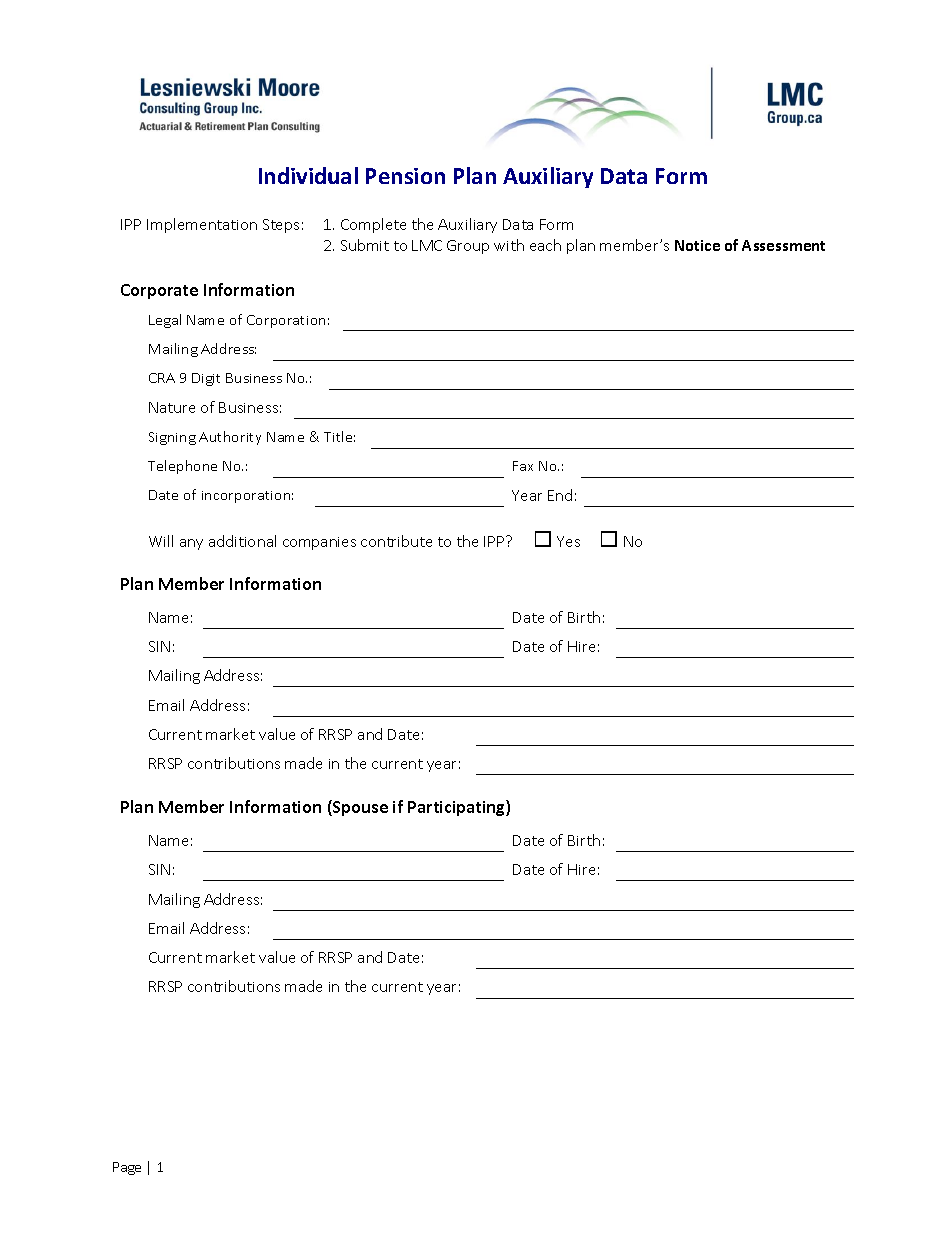  What do you see at coordinates (468, 247) in the page?
I see `Group` at bounding box center [468, 247].
